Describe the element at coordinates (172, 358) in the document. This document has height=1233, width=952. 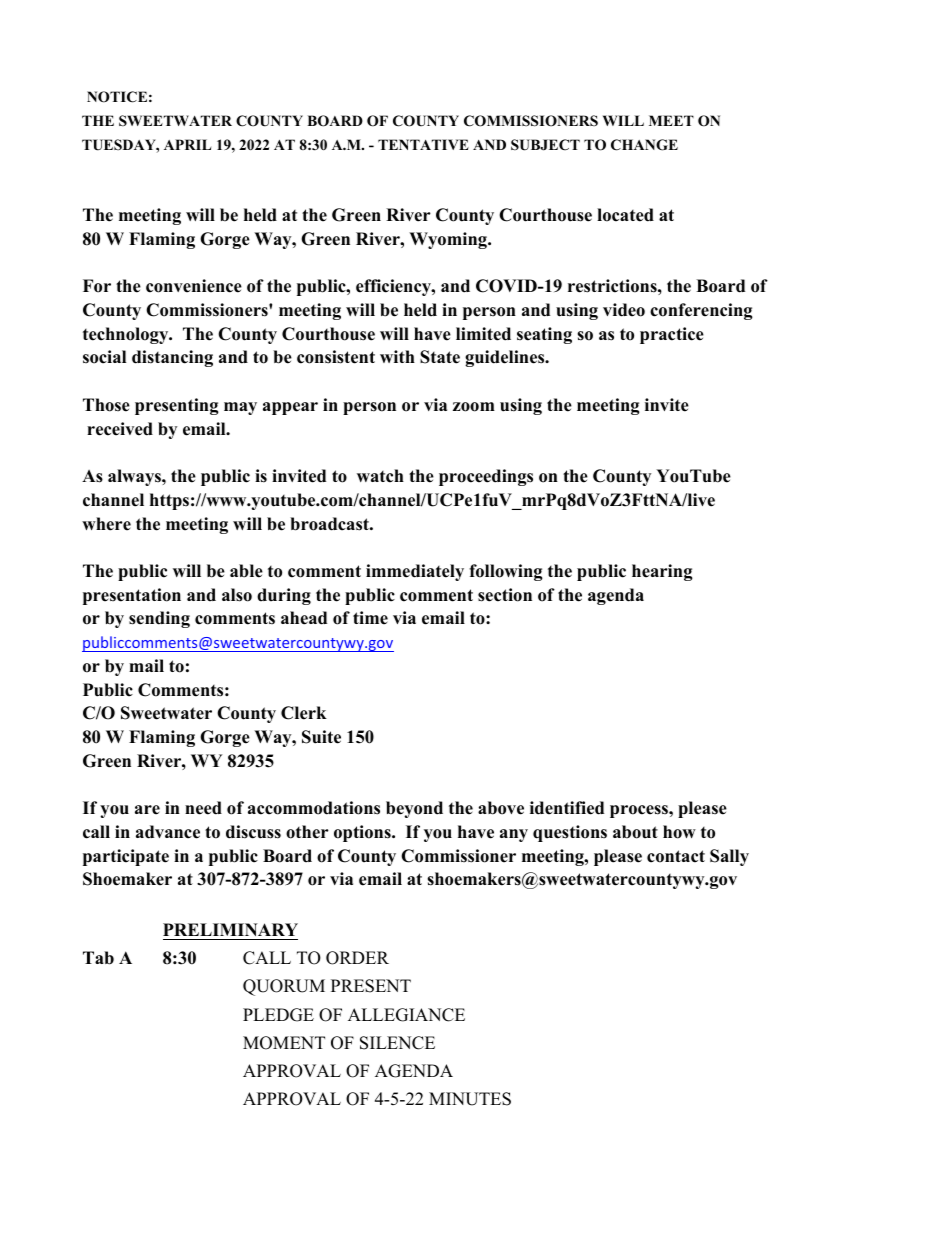
I see `distancing` at that location.
